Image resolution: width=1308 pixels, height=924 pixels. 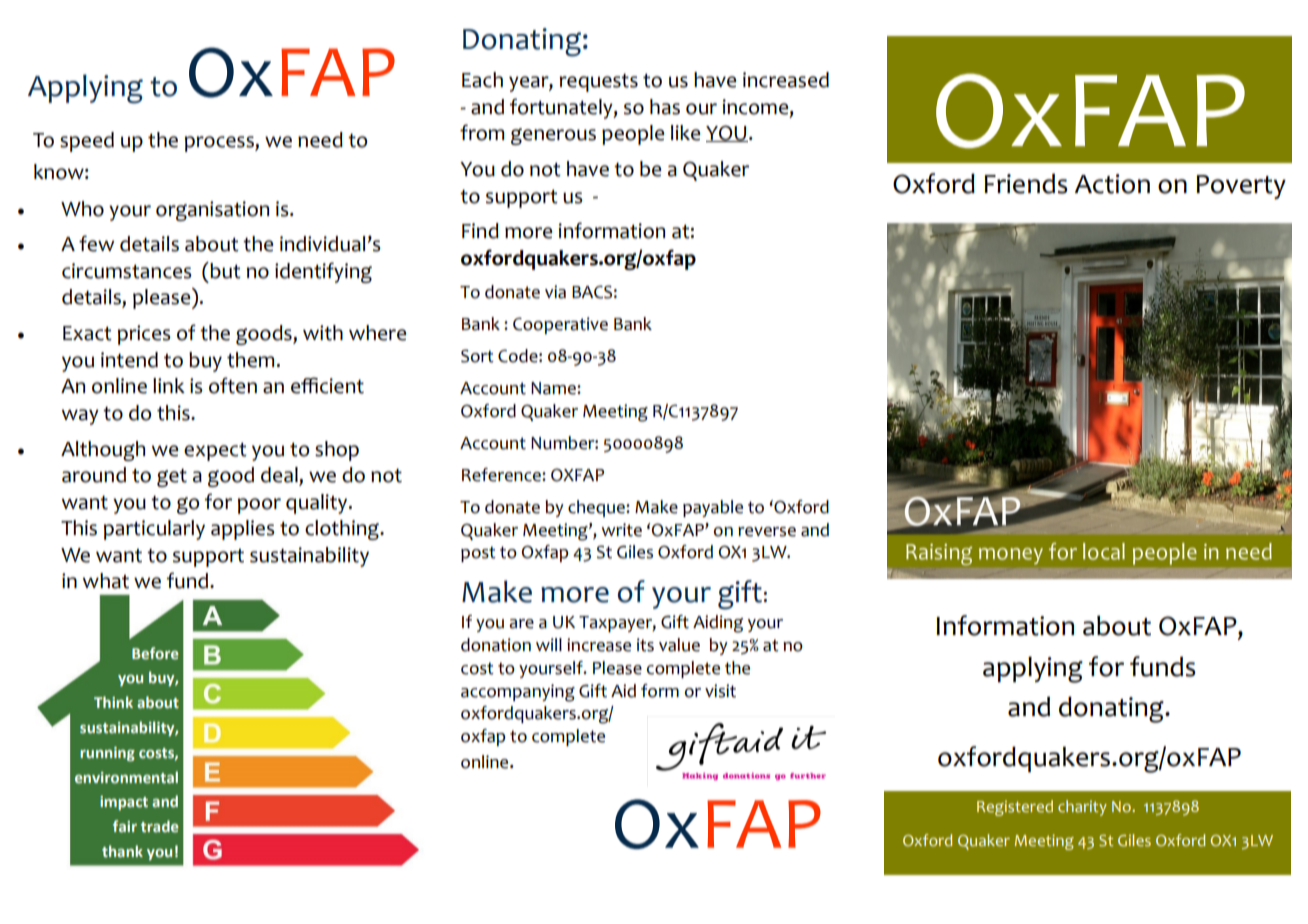 I want to click on Aiding, so click(x=718, y=624).
